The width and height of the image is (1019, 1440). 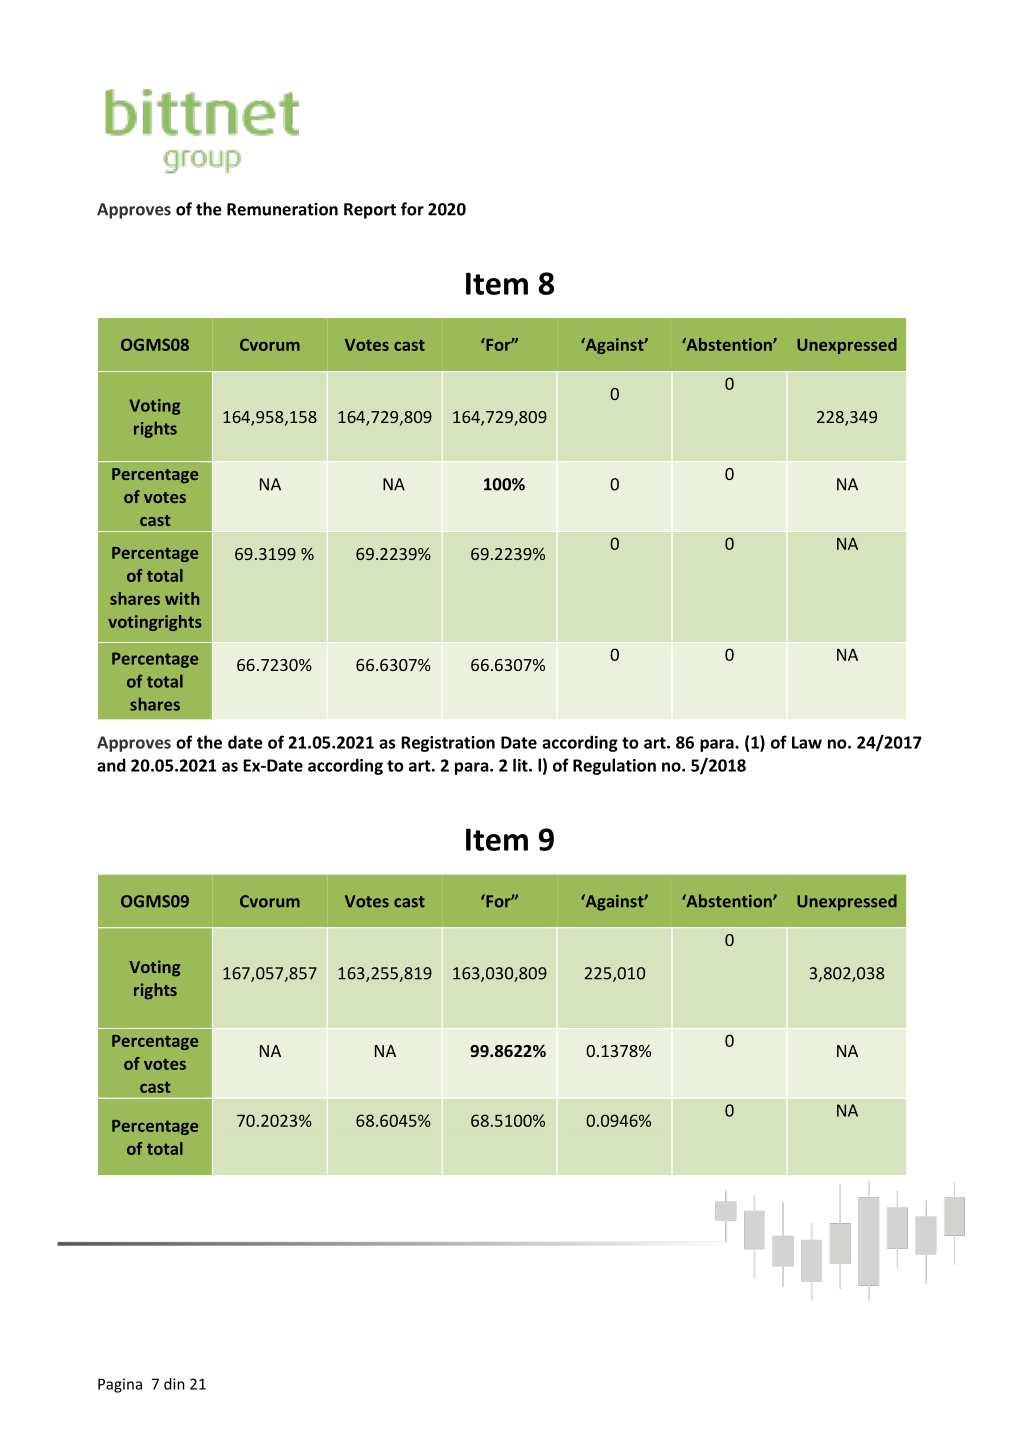 What do you see at coordinates (807, 742) in the image?
I see `Law` at bounding box center [807, 742].
